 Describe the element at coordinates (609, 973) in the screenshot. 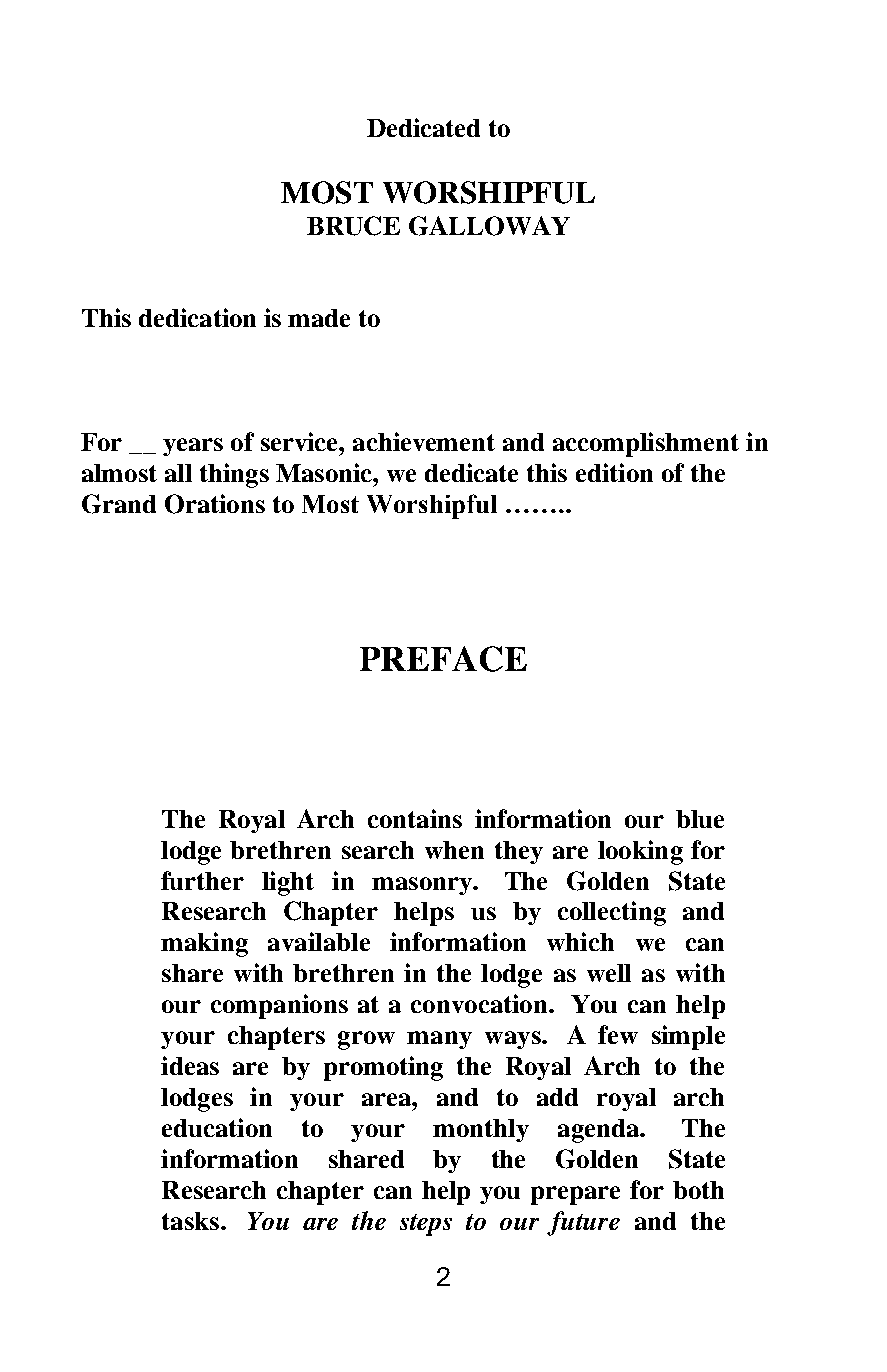

I see `well` at that location.
